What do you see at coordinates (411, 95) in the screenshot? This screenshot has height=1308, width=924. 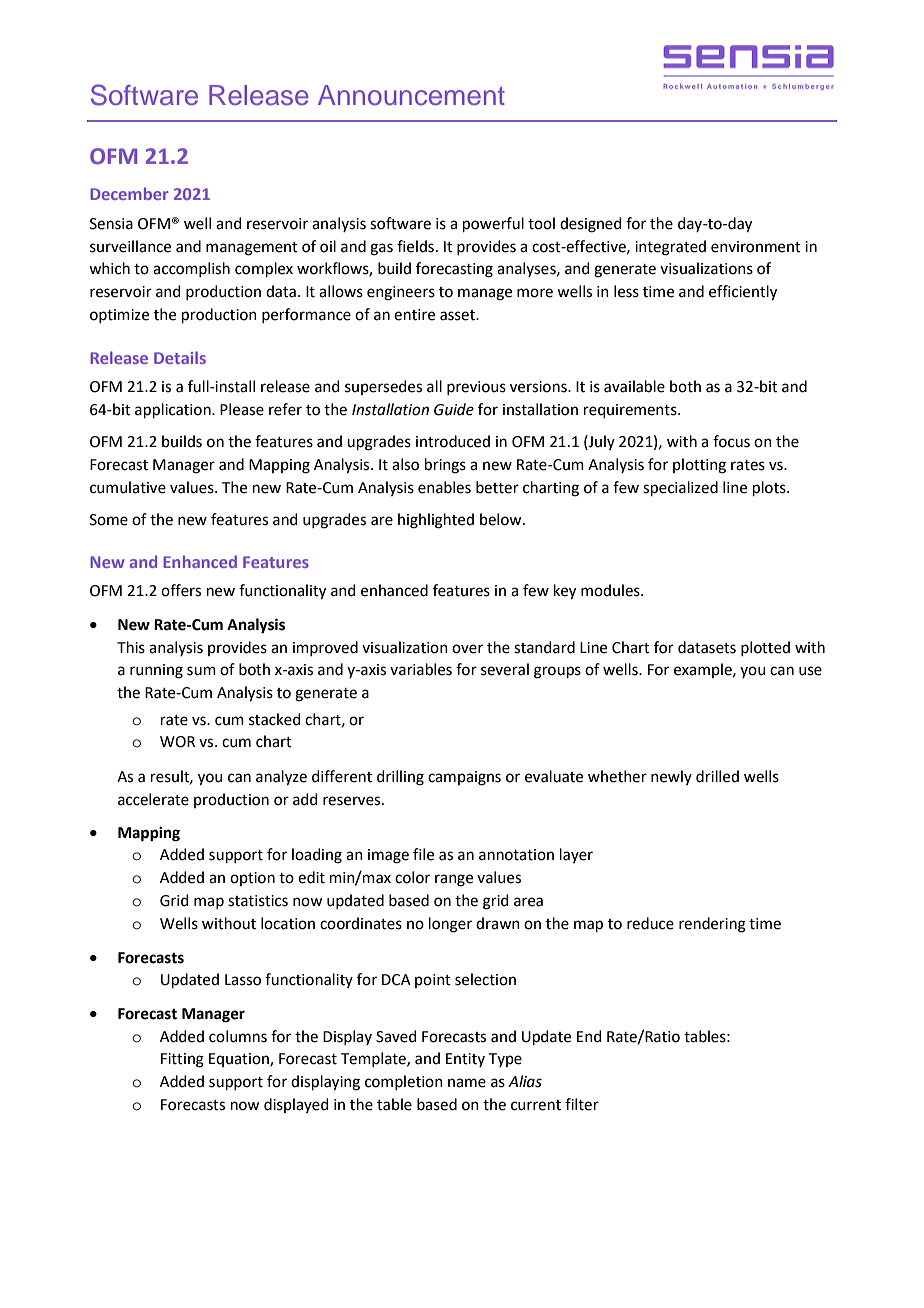 I see `Announcement` at bounding box center [411, 95].
